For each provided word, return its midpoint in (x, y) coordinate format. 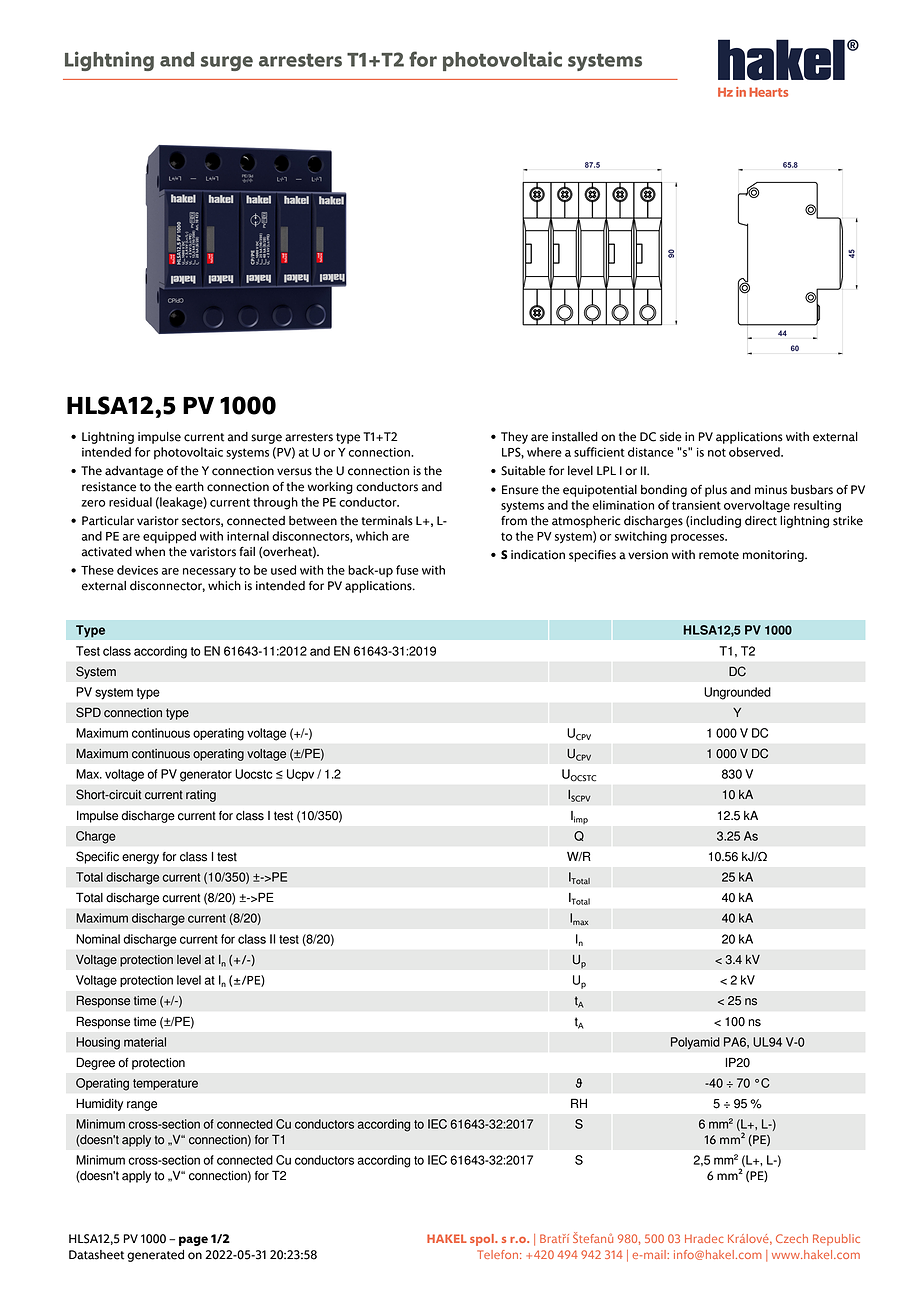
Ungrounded (737, 693)
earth (189, 487)
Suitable (523, 471)
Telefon (499, 1254)
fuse (407, 570)
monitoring (774, 556)
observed (755, 452)
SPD (88, 712)
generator (206, 776)
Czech (792, 1238)
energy (140, 859)
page (193, 1241)
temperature (165, 1084)
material (145, 1042)
